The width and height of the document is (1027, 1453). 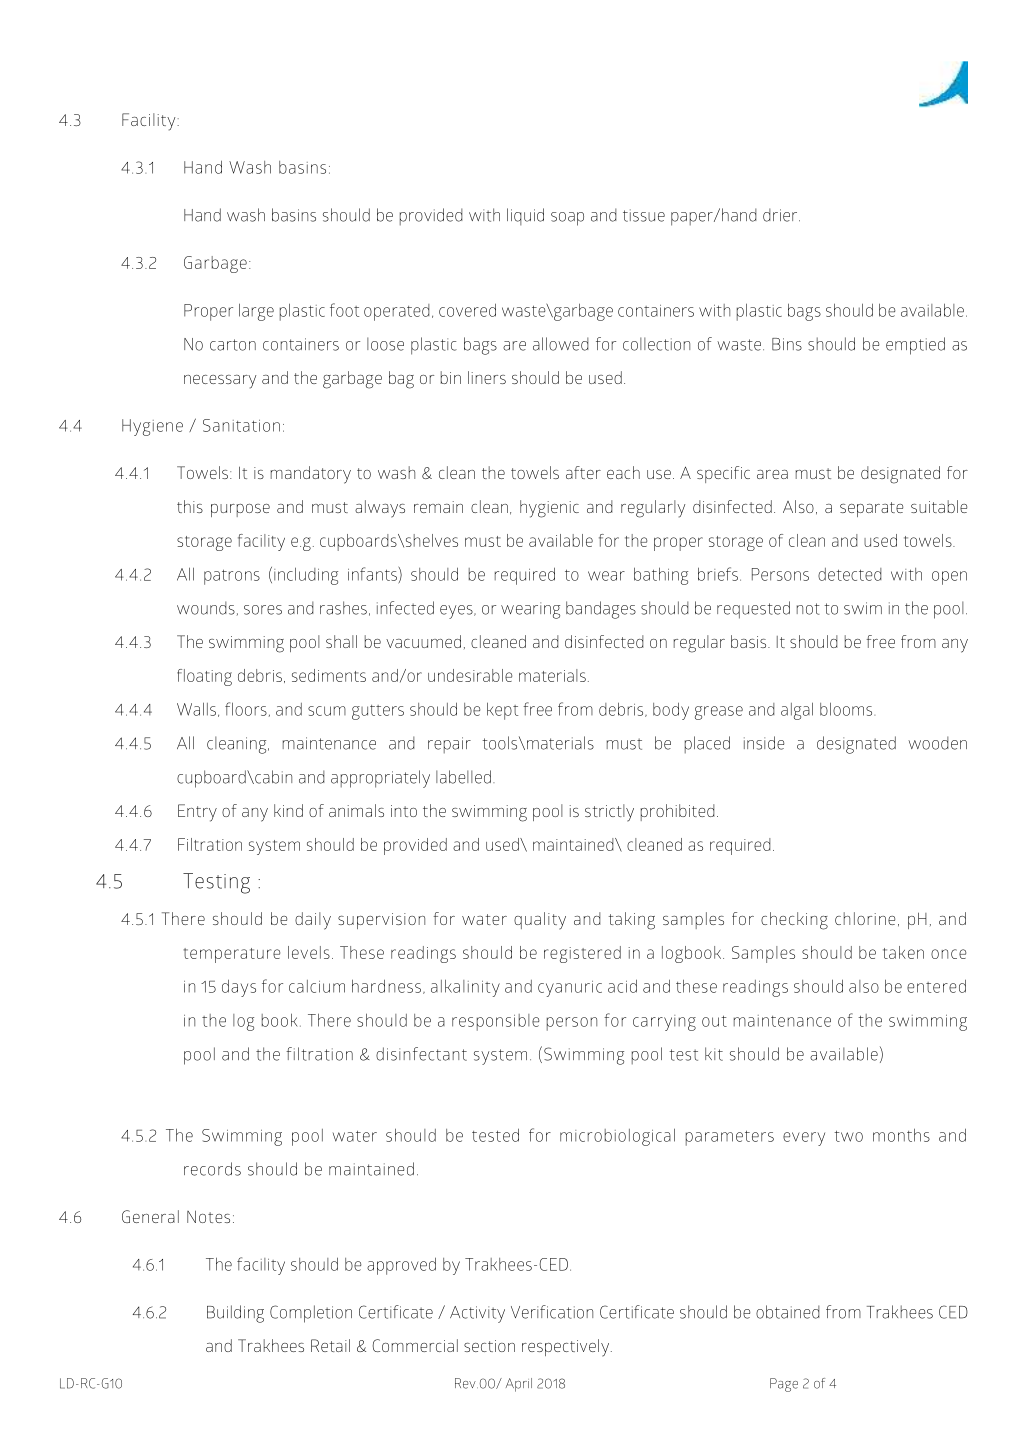 I want to click on kind, so click(x=288, y=810).
